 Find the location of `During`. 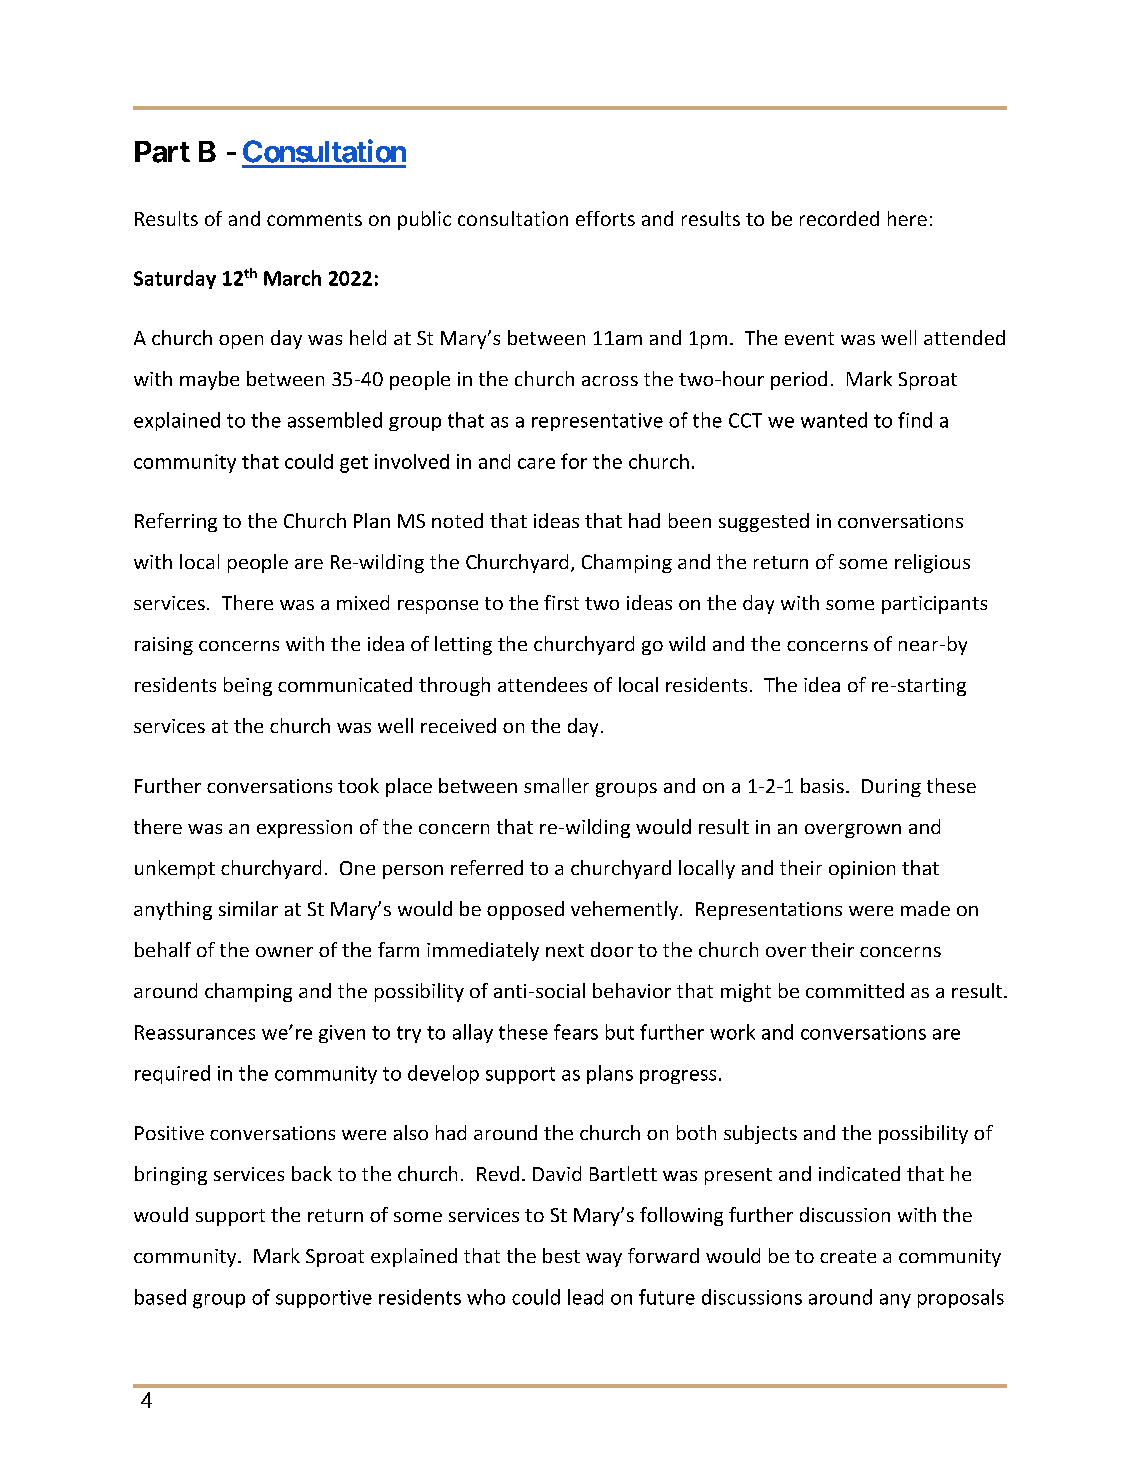

During is located at coordinates (891, 788).
